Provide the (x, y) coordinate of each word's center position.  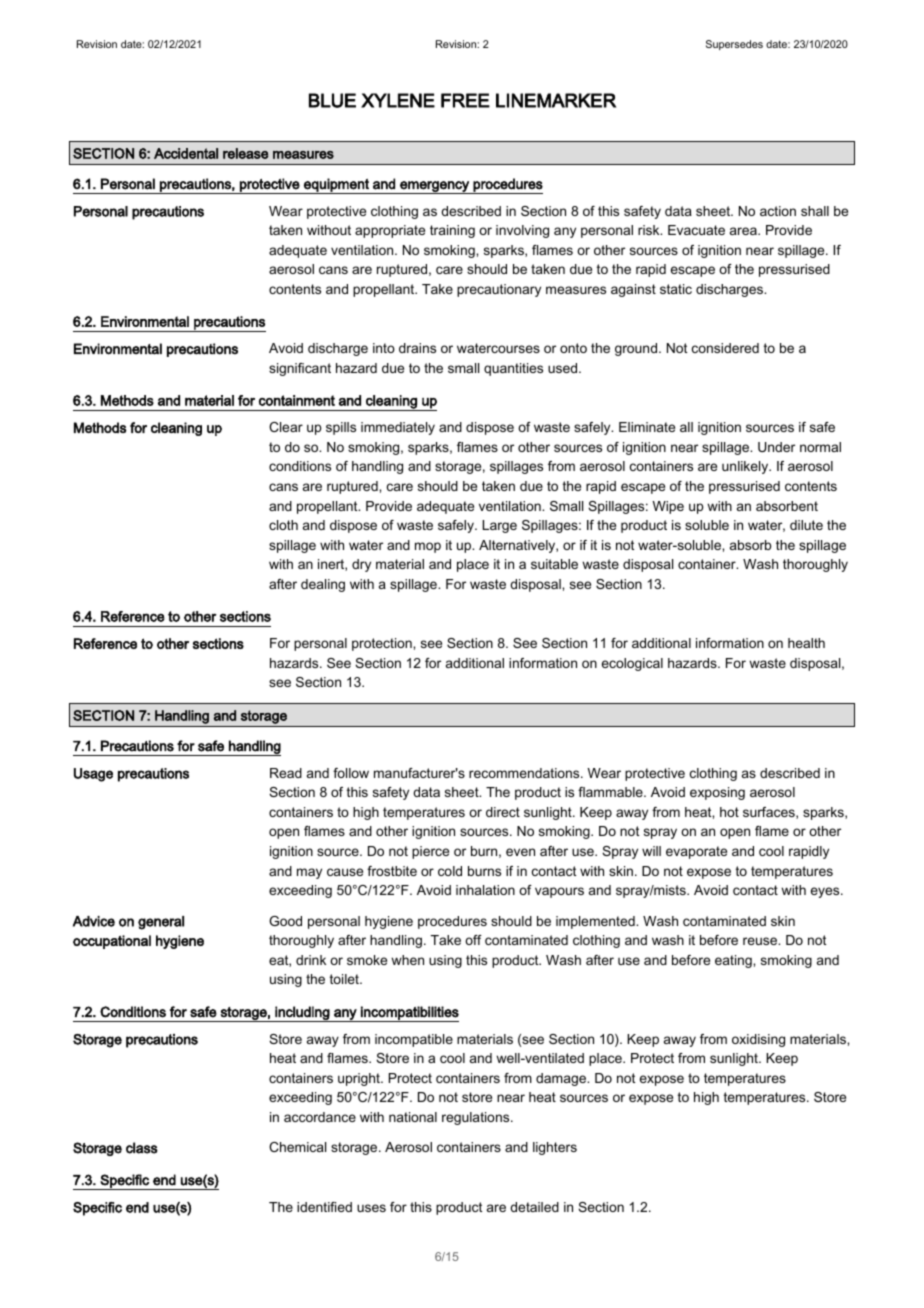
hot (729, 812)
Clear (286, 427)
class (142, 1148)
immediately (398, 428)
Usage (93, 775)
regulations (477, 1118)
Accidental (186, 153)
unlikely (746, 467)
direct (503, 812)
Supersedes (734, 45)
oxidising (758, 1040)
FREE (465, 100)
